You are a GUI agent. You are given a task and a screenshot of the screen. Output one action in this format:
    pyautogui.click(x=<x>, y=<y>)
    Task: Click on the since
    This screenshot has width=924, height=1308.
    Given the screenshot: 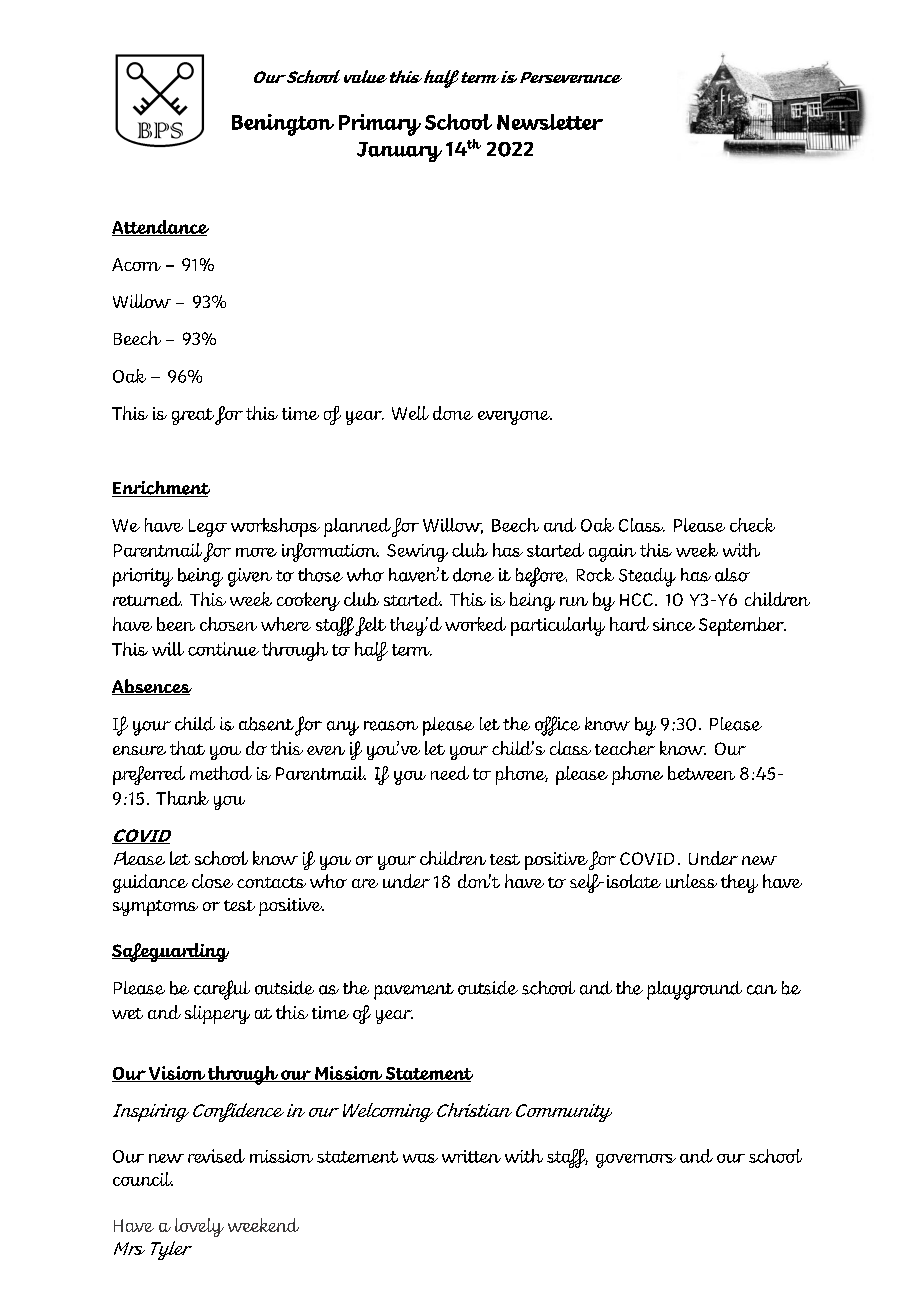 What is the action you would take?
    pyautogui.click(x=674, y=624)
